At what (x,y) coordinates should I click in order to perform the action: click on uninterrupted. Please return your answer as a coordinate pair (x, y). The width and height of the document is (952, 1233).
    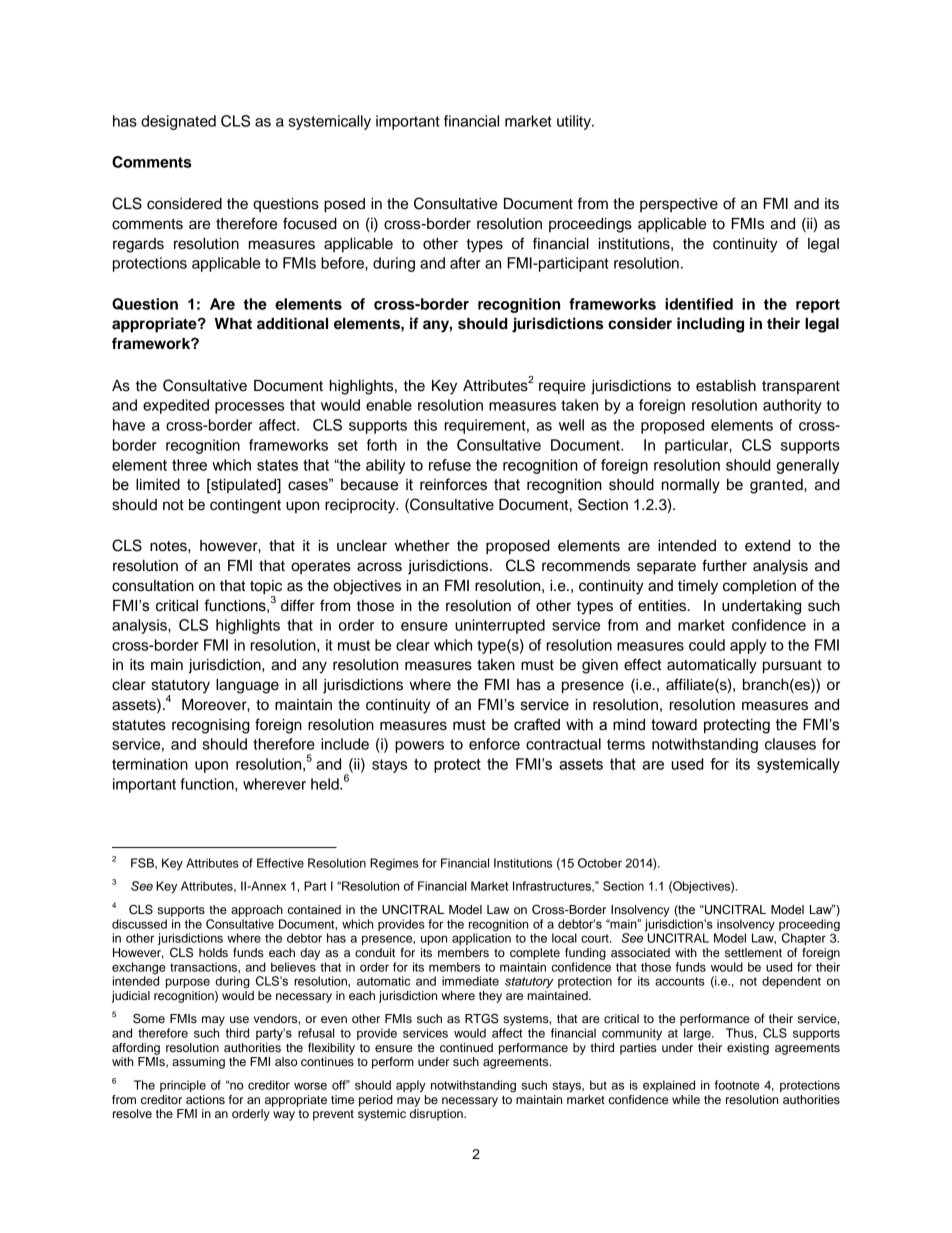
    Looking at the image, I should click on (500, 626).
